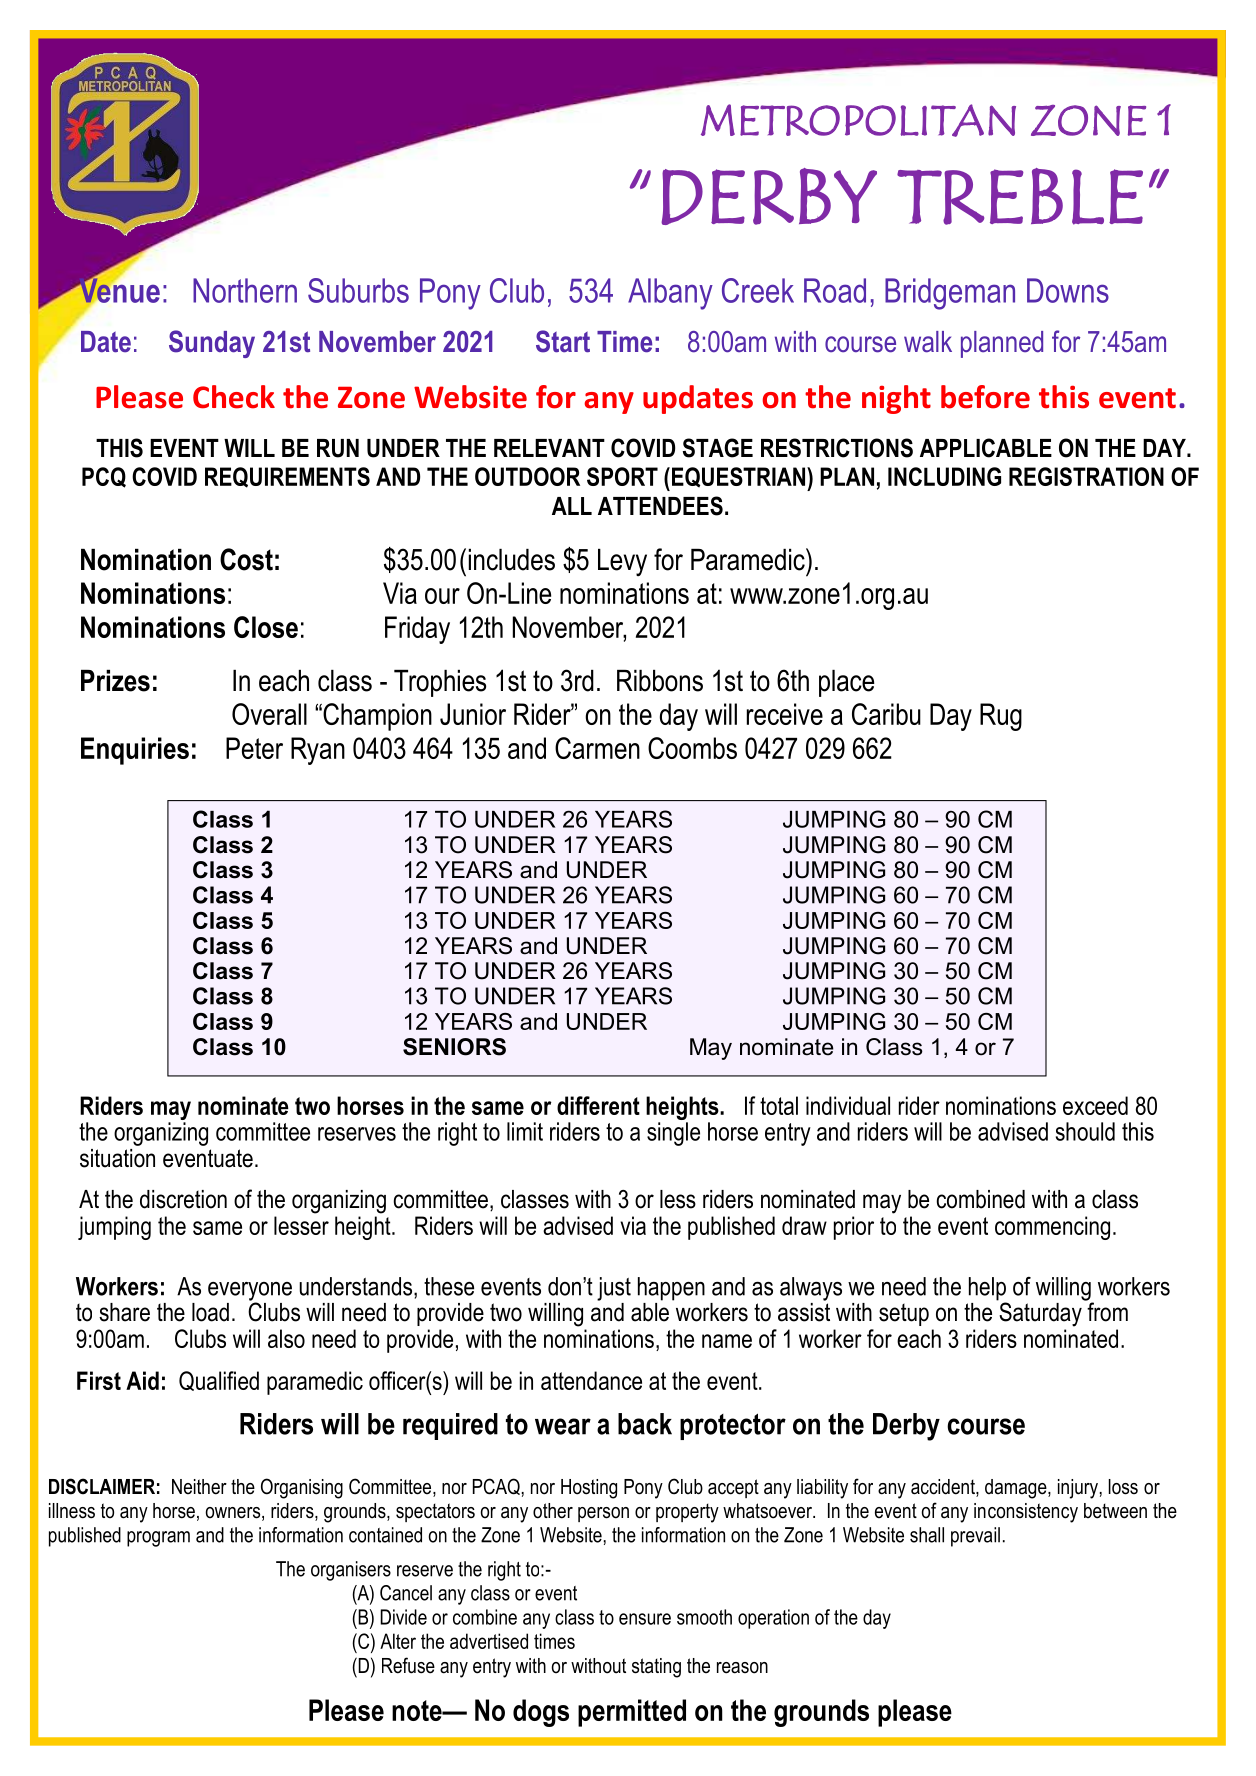 The image size is (1256, 1776). What do you see at coordinates (1020, 196) in the image?
I see `TREBLE` at bounding box center [1020, 196].
